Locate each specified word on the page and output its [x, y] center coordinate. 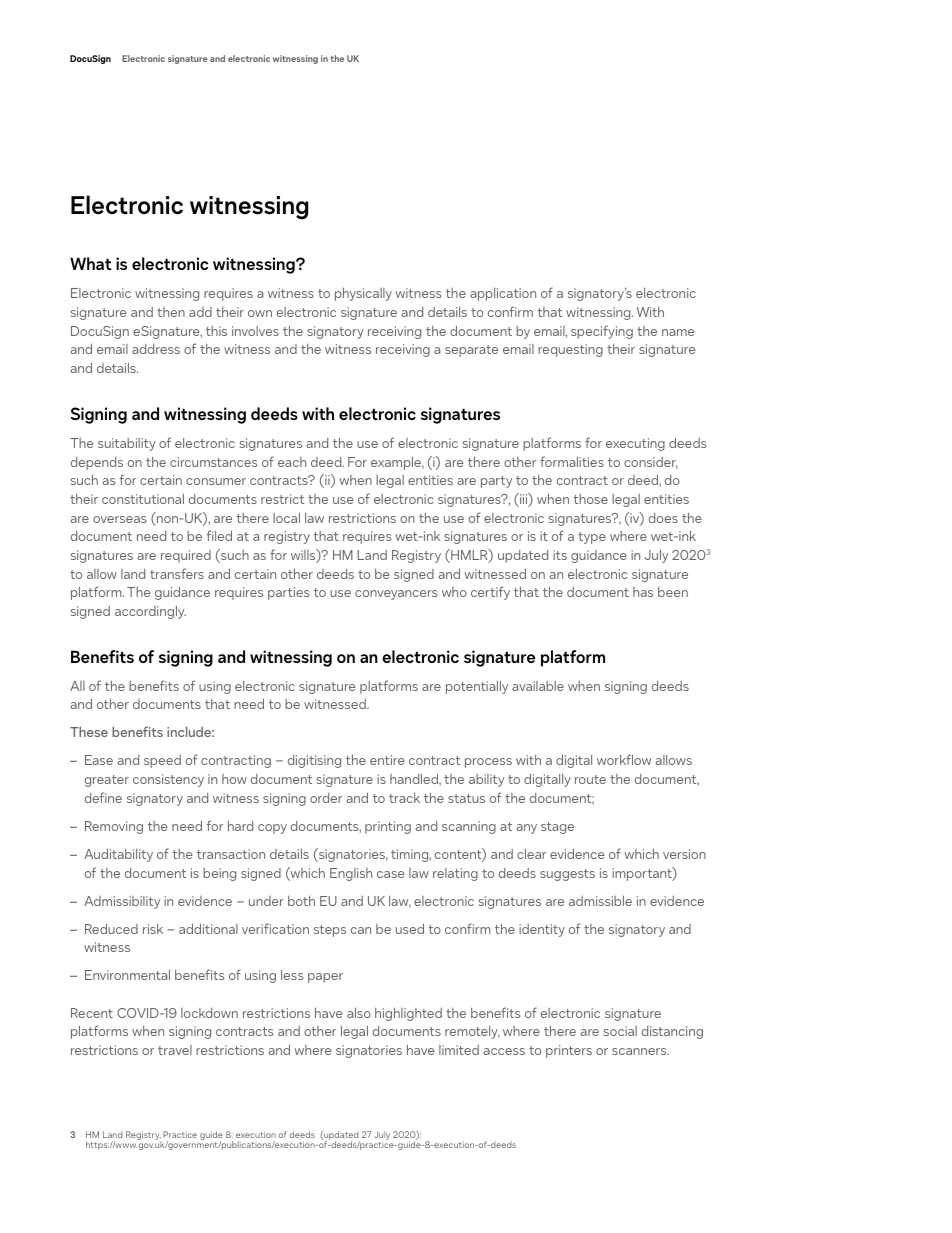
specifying [602, 332]
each [292, 462]
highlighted [408, 1014]
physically [363, 294]
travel [175, 1050]
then [171, 312]
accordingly [150, 612]
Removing [114, 827]
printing [388, 827]
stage [557, 828]
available [538, 686]
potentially [477, 687]
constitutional [143, 499]
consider [651, 463]
